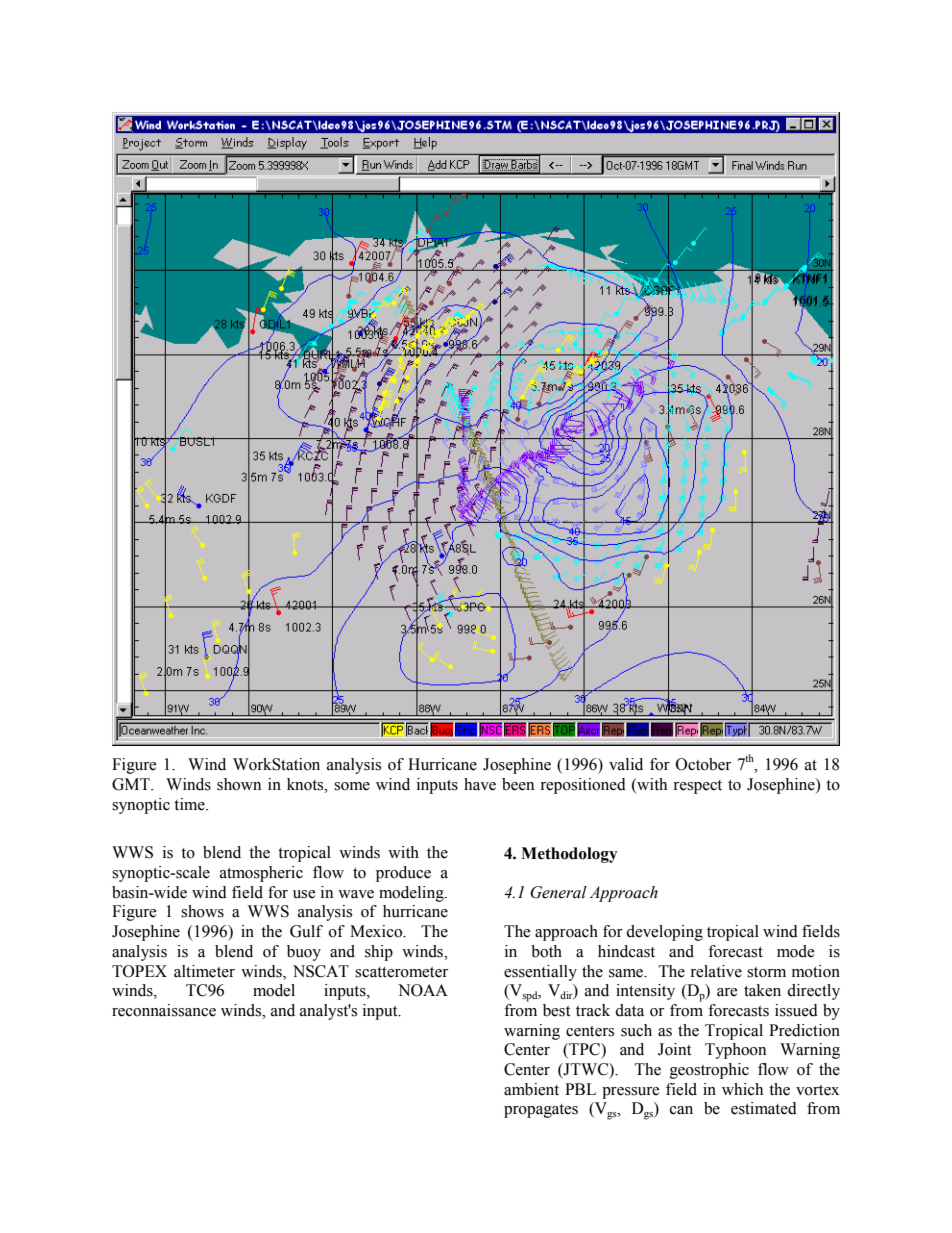 The width and height of the page is (952, 1233). What do you see at coordinates (703, 764) in the page?
I see `October` at bounding box center [703, 764].
